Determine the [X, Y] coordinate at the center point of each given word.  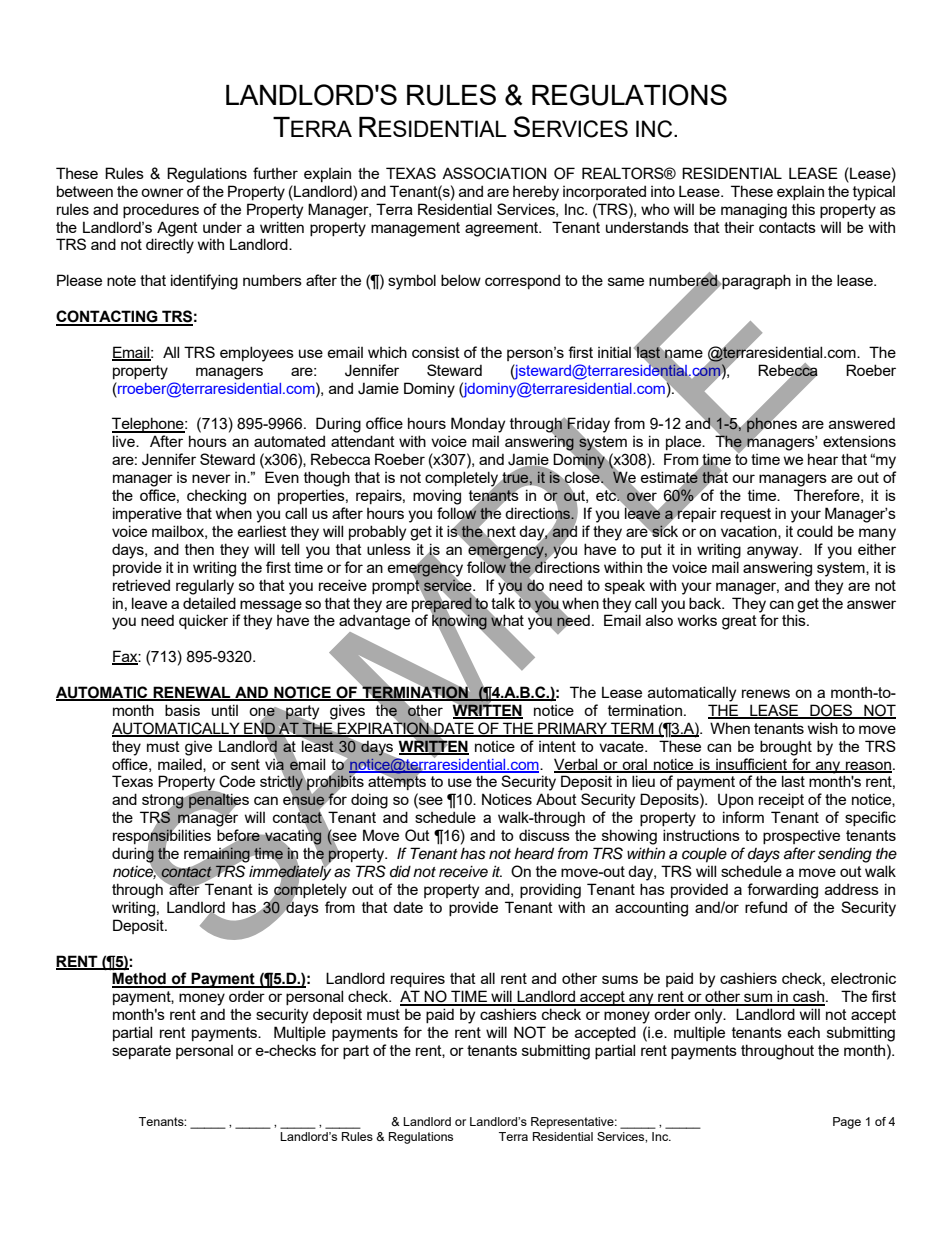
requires [418, 979]
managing [754, 211]
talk [503, 603]
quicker [203, 621]
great [739, 622]
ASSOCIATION [494, 173]
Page [847, 1123]
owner [162, 192]
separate [141, 1052]
